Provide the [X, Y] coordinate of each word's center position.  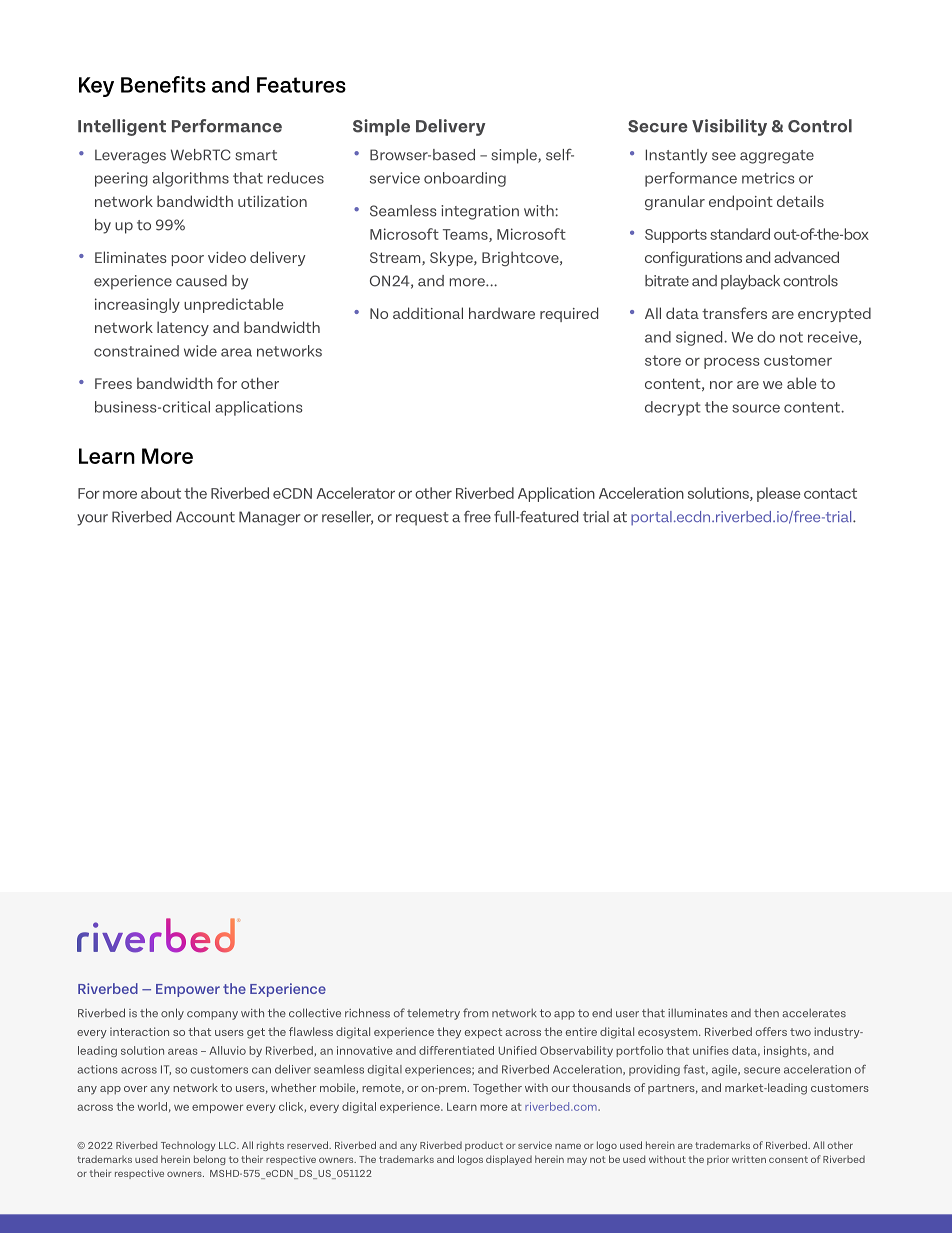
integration [480, 212]
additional [428, 313]
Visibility [729, 127]
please [779, 494]
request [422, 519]
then [766, 1013]
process [732, 363]
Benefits [163, 84]
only [172, 1014]
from [476, 1013]
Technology [188, 1146]
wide [200, 351]
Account [205, 517]
